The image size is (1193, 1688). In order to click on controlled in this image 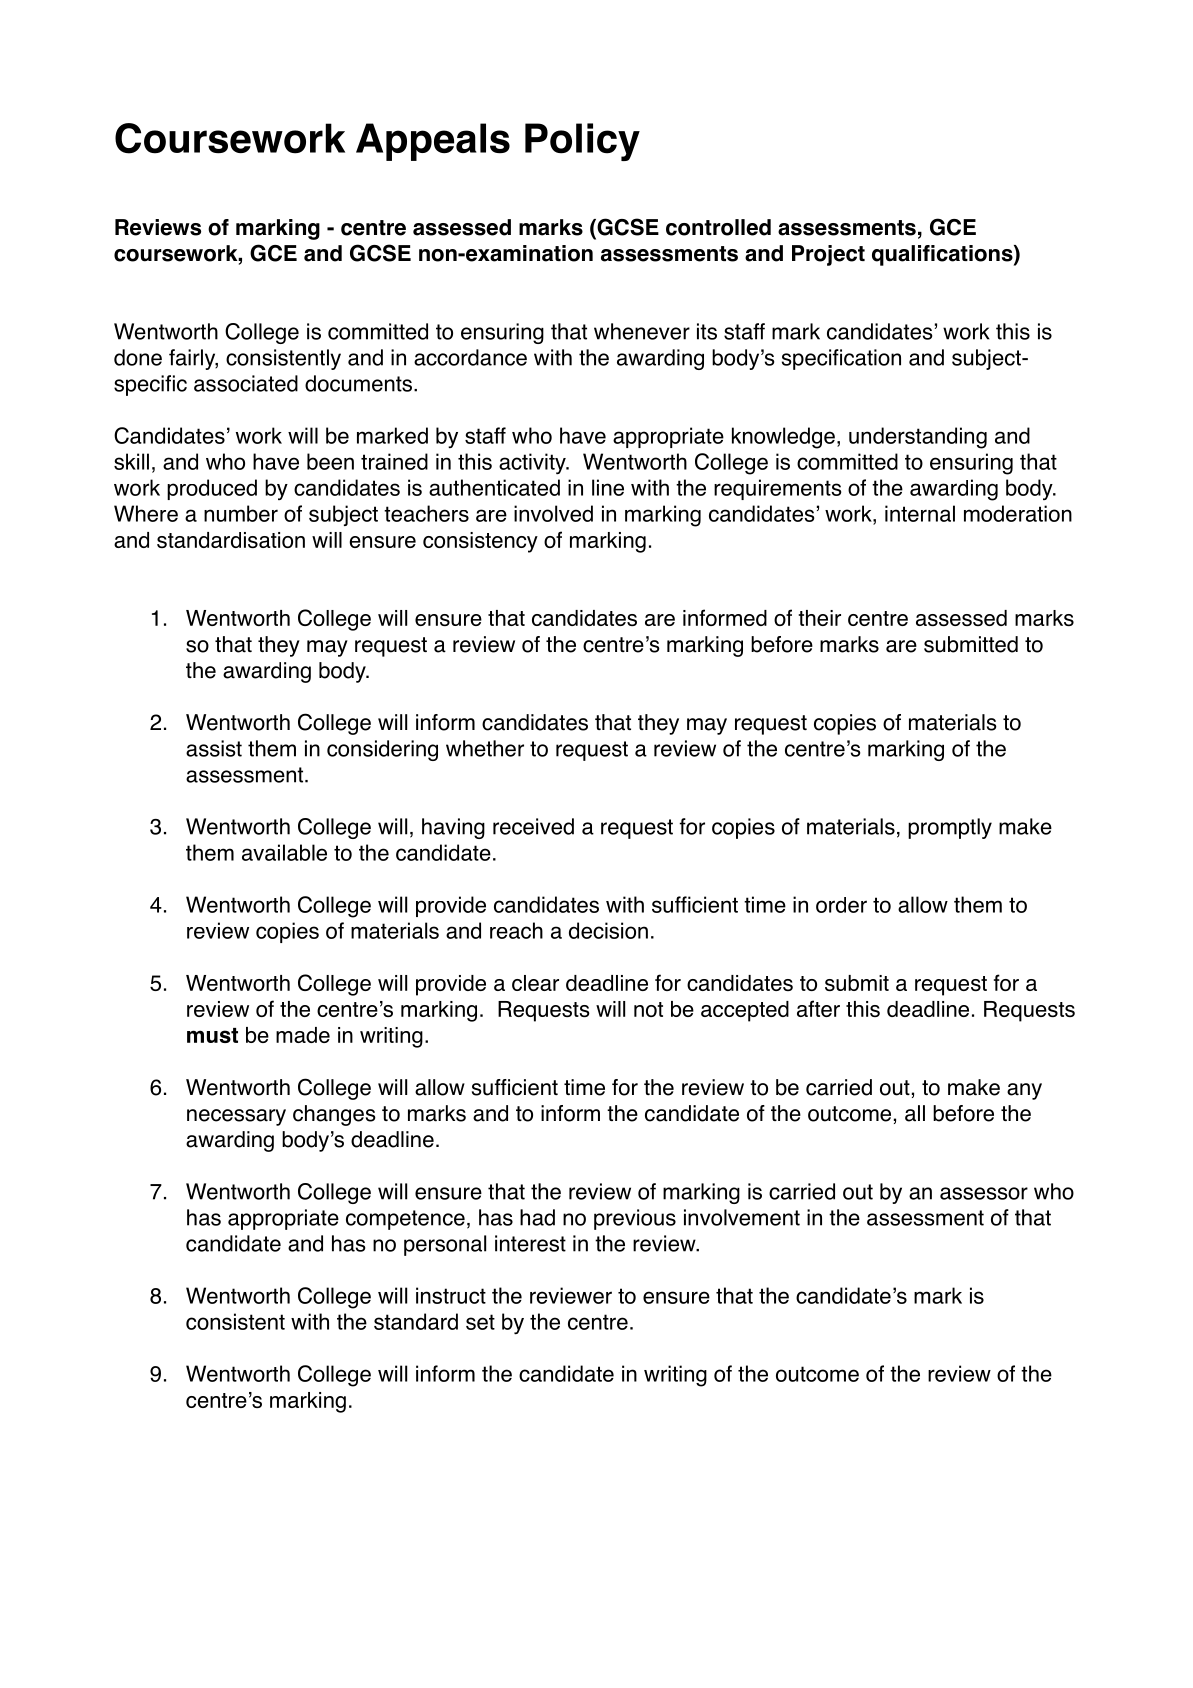, I will do `click(718, 227)`.
